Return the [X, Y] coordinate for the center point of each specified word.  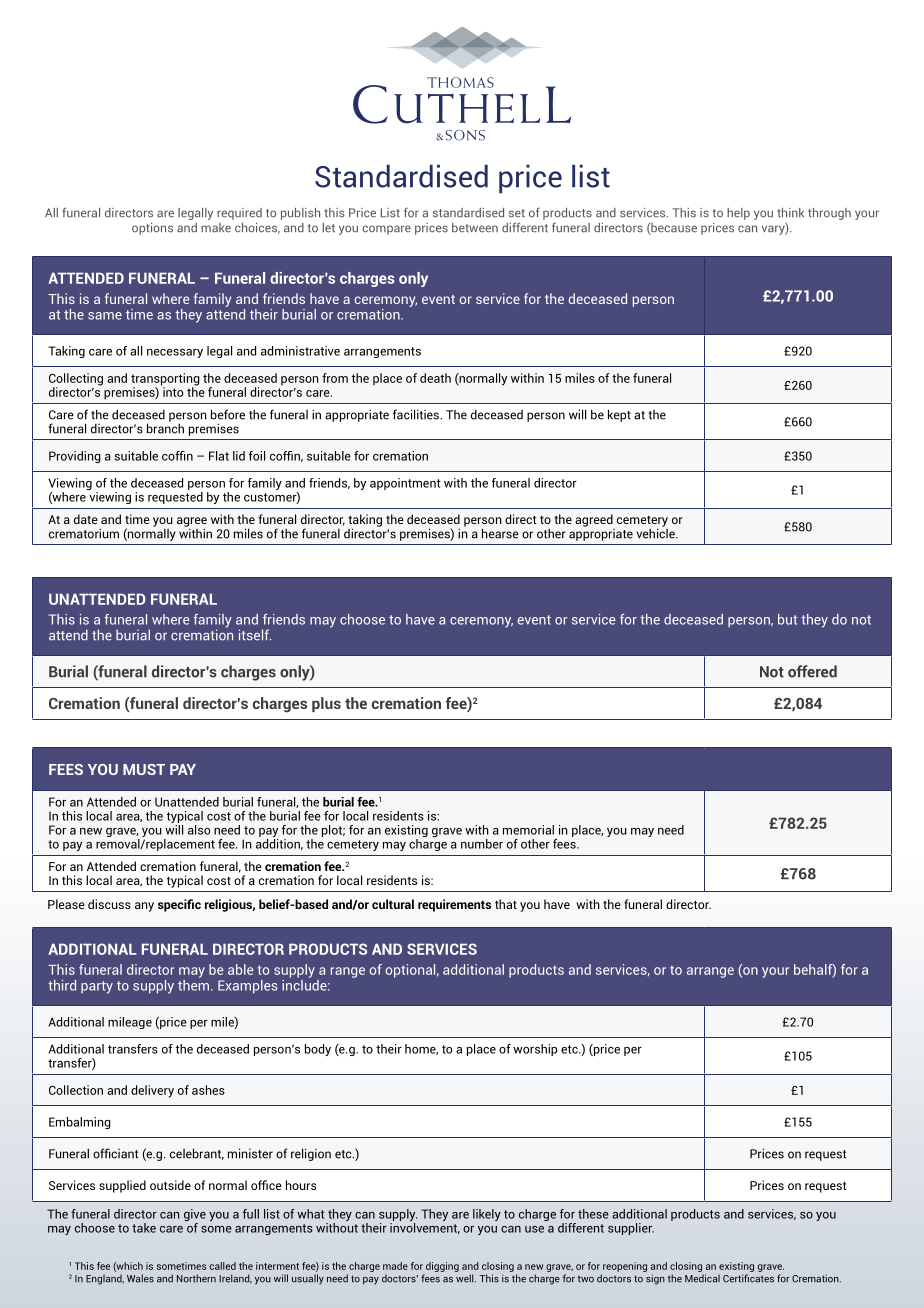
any [144, 907]
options [152, 229]
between [475, 228]
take [144, 1228]
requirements [454, 905]
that [506, 904]
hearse [500, 533]
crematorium [84, 533]
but [787, 619]
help [738, 214]
